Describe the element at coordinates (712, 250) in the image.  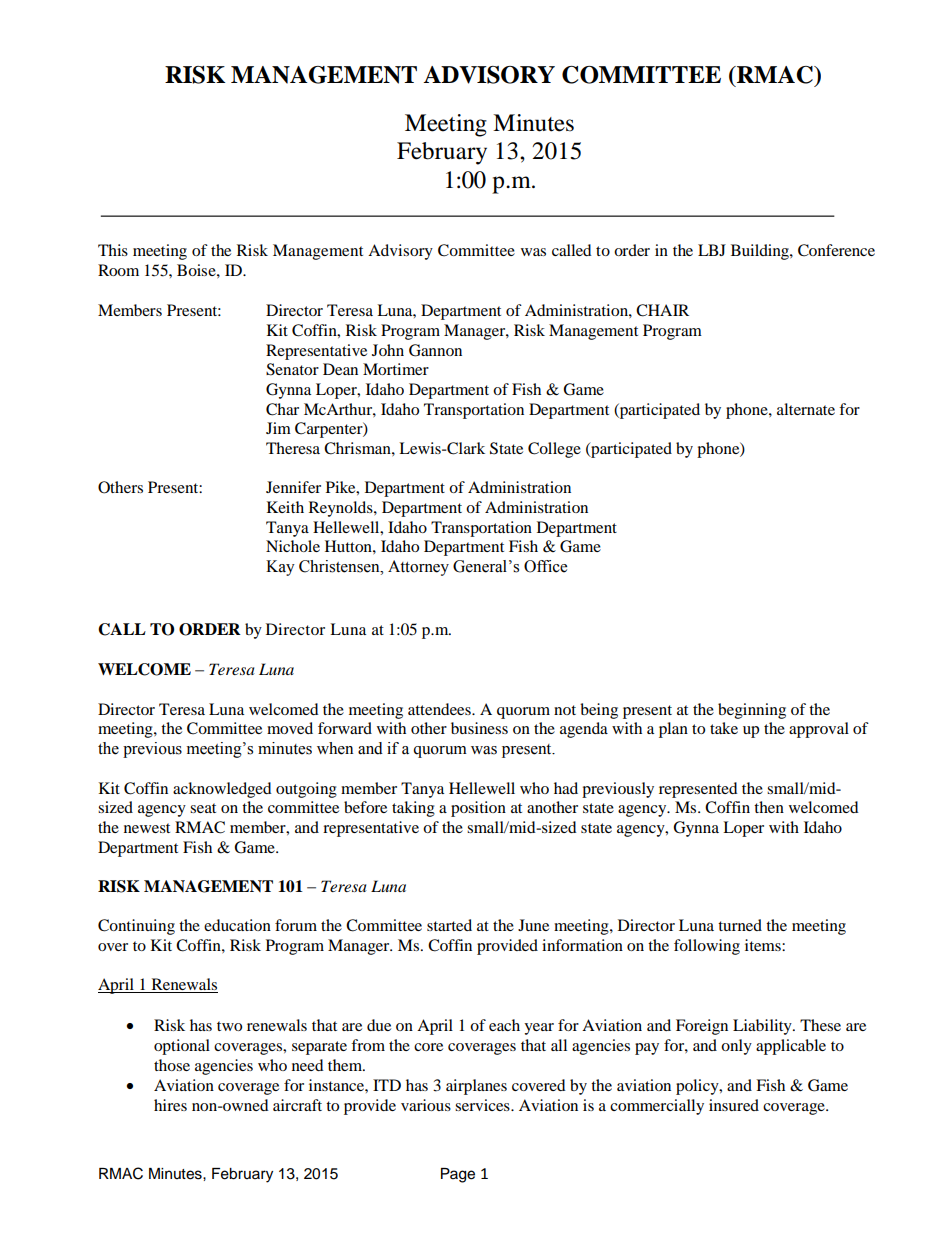
I see `LBJ` at that location.
